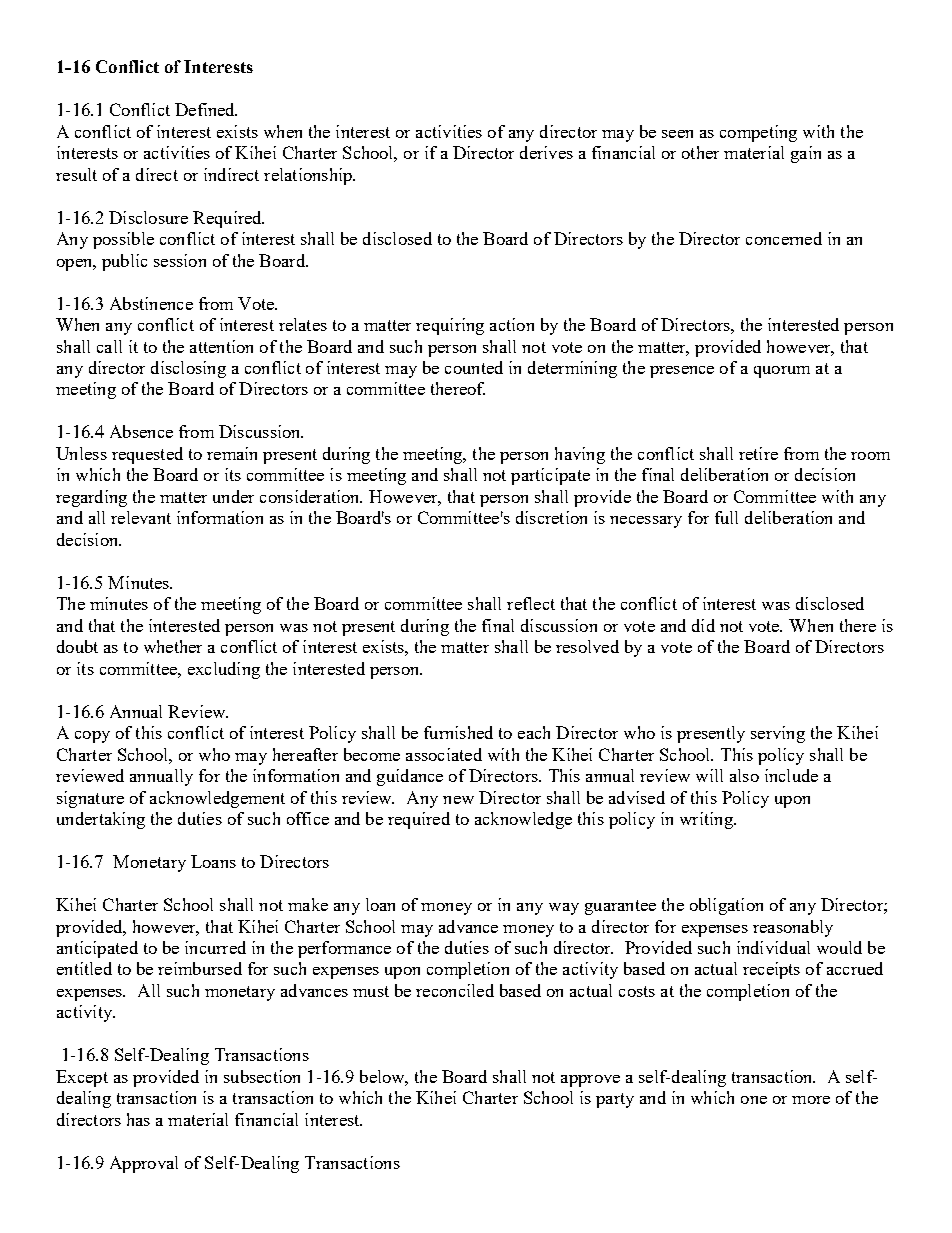  I want to click on serving, so click(778, 734).
